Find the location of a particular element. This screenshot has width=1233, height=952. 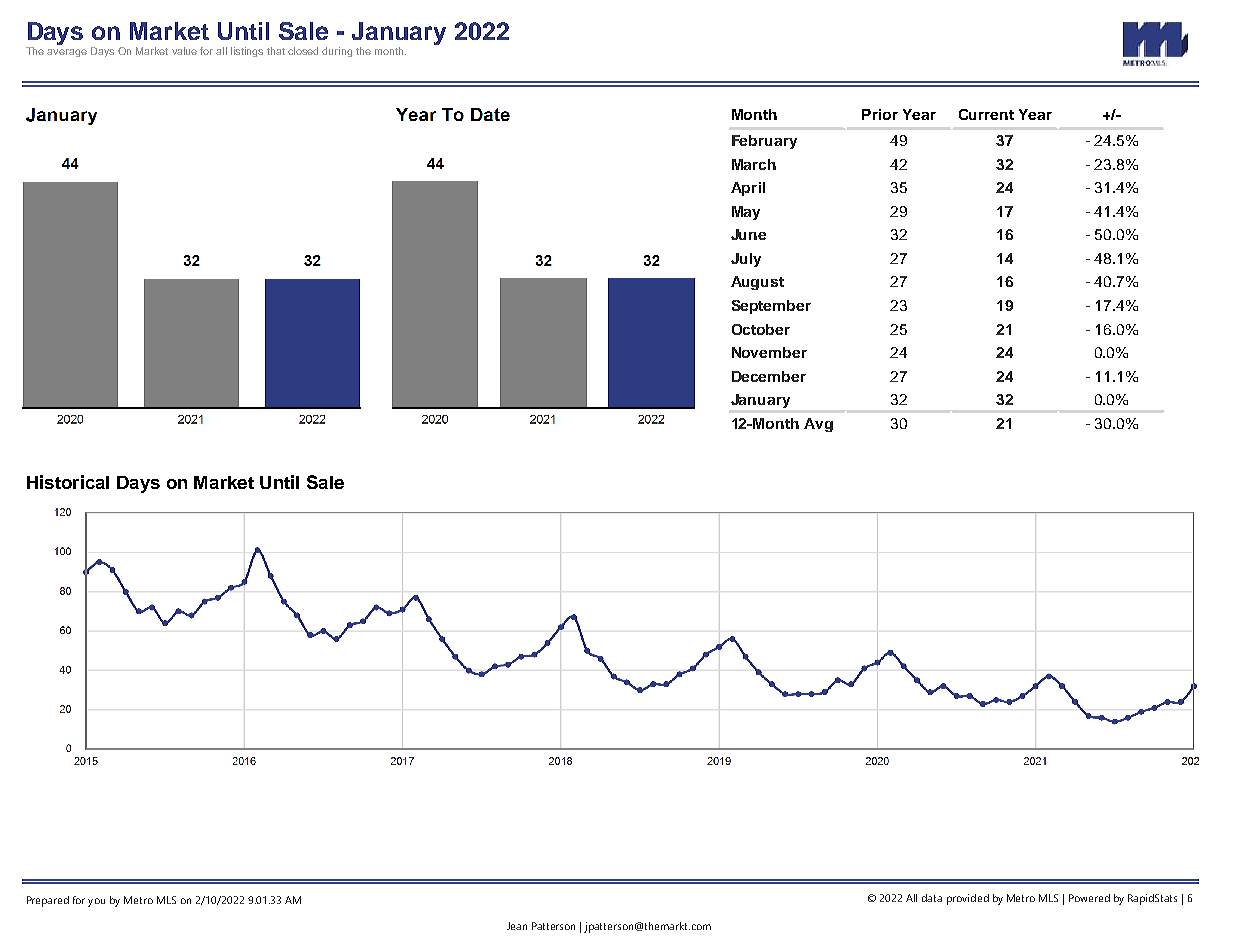

Avg is located at coordinates (818, 425).
